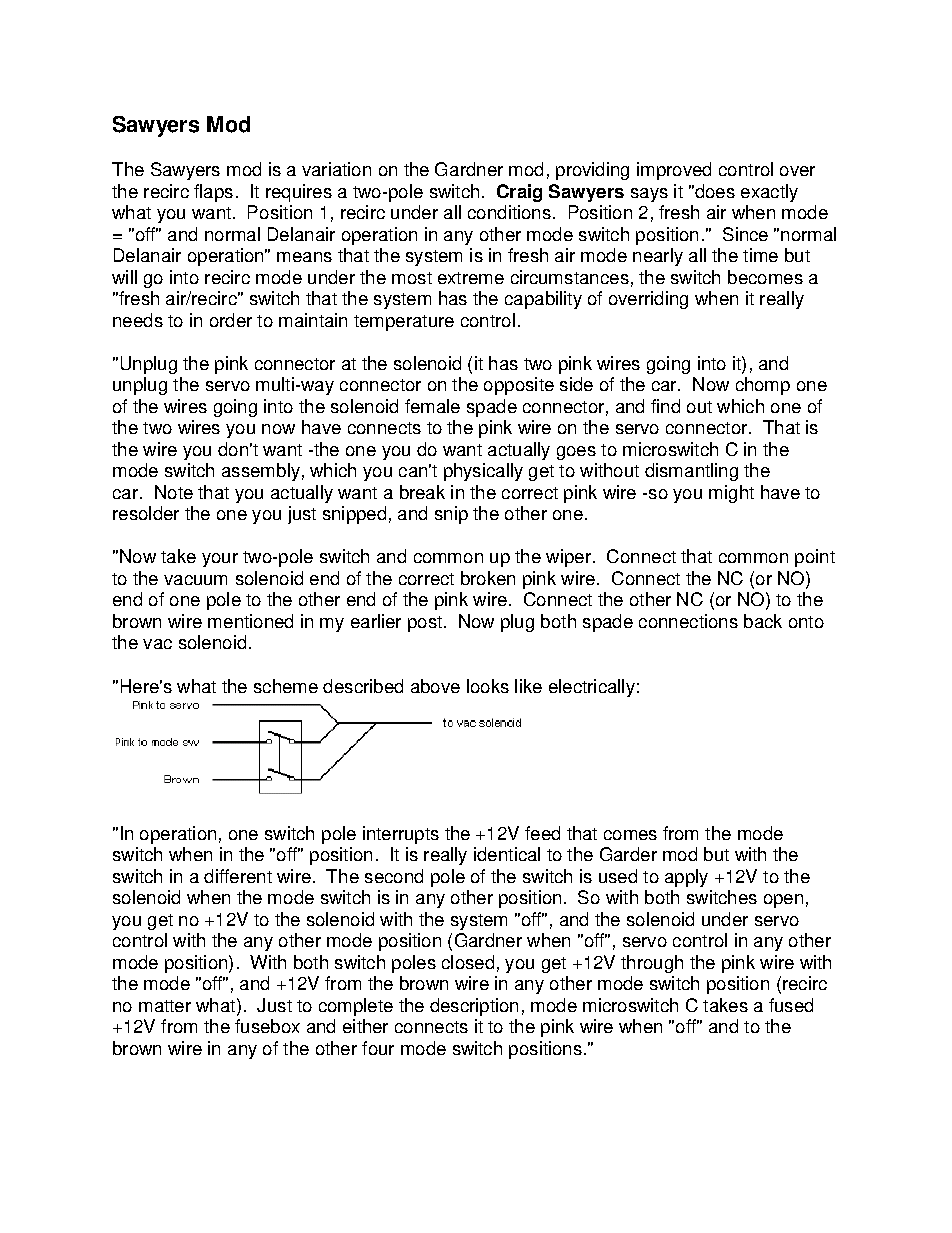  Describe the element at coordinates (652, 964) in the document. I see `through` at that location.
